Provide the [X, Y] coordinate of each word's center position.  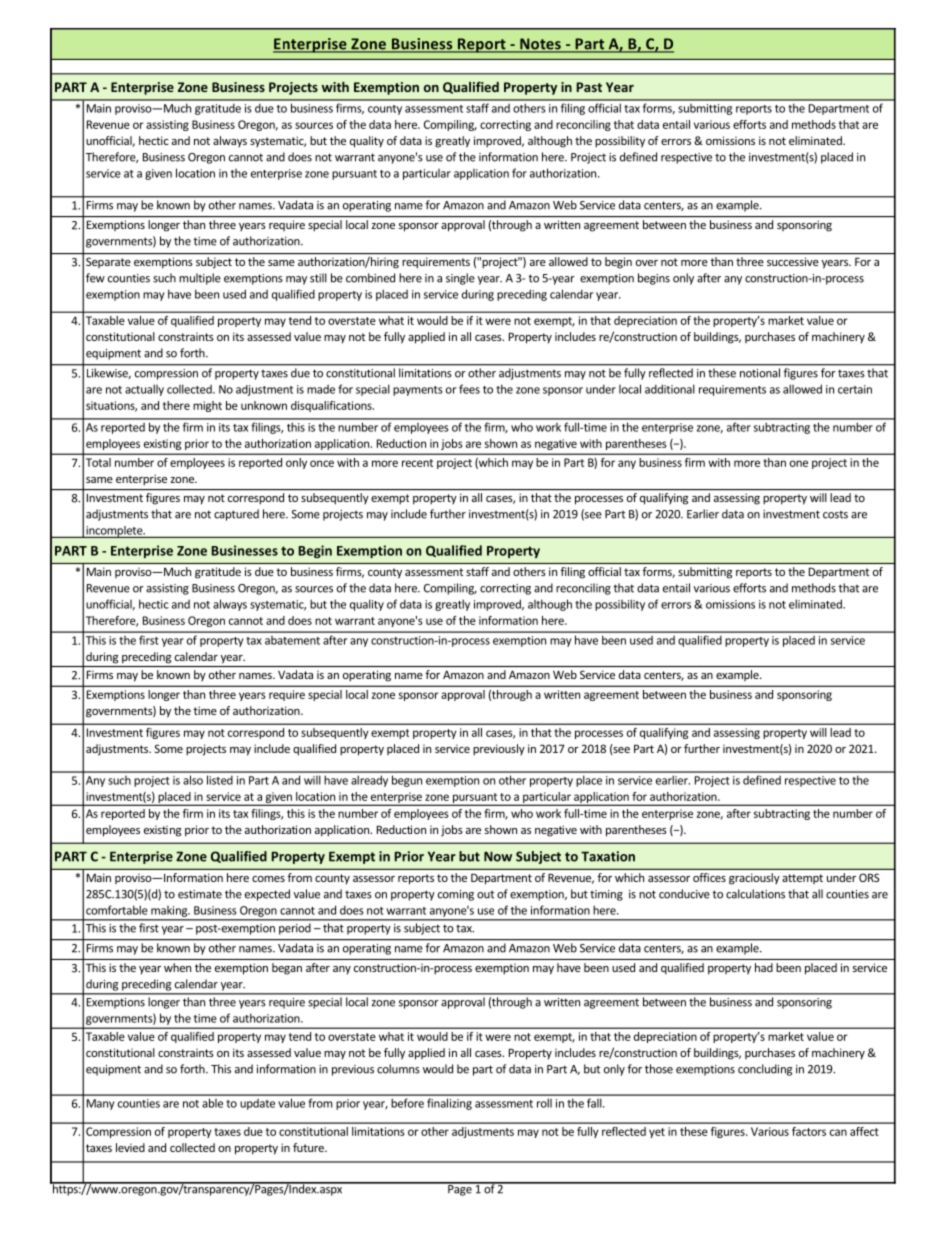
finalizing [449, 1104]
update [257, 1104]
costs [835, 515]
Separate [108, 262]
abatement [292, 640]
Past [589, 87]
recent [417, 463]
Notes [540, 45]
